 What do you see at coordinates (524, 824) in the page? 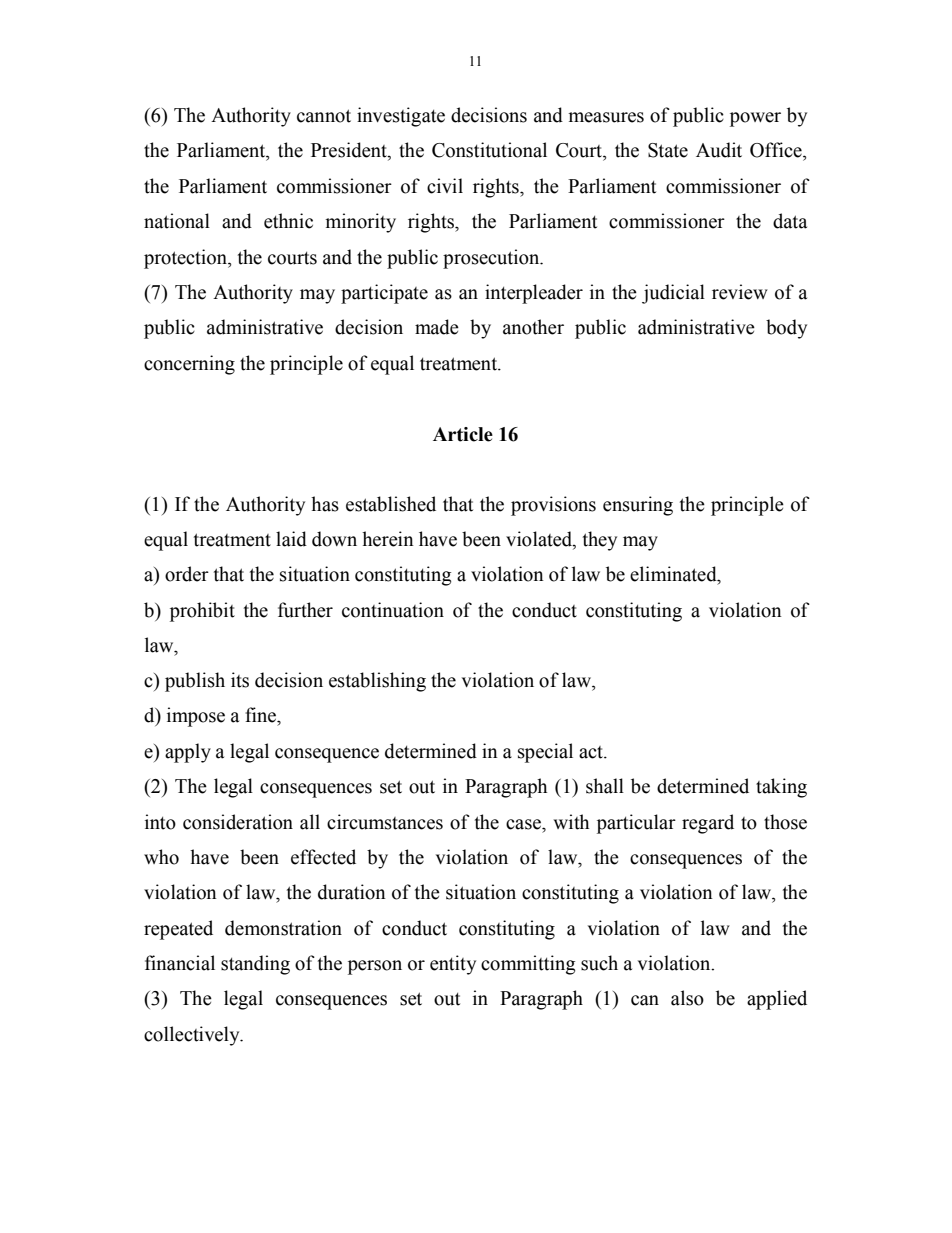
I see `case` at bounding box center [524, 824].
